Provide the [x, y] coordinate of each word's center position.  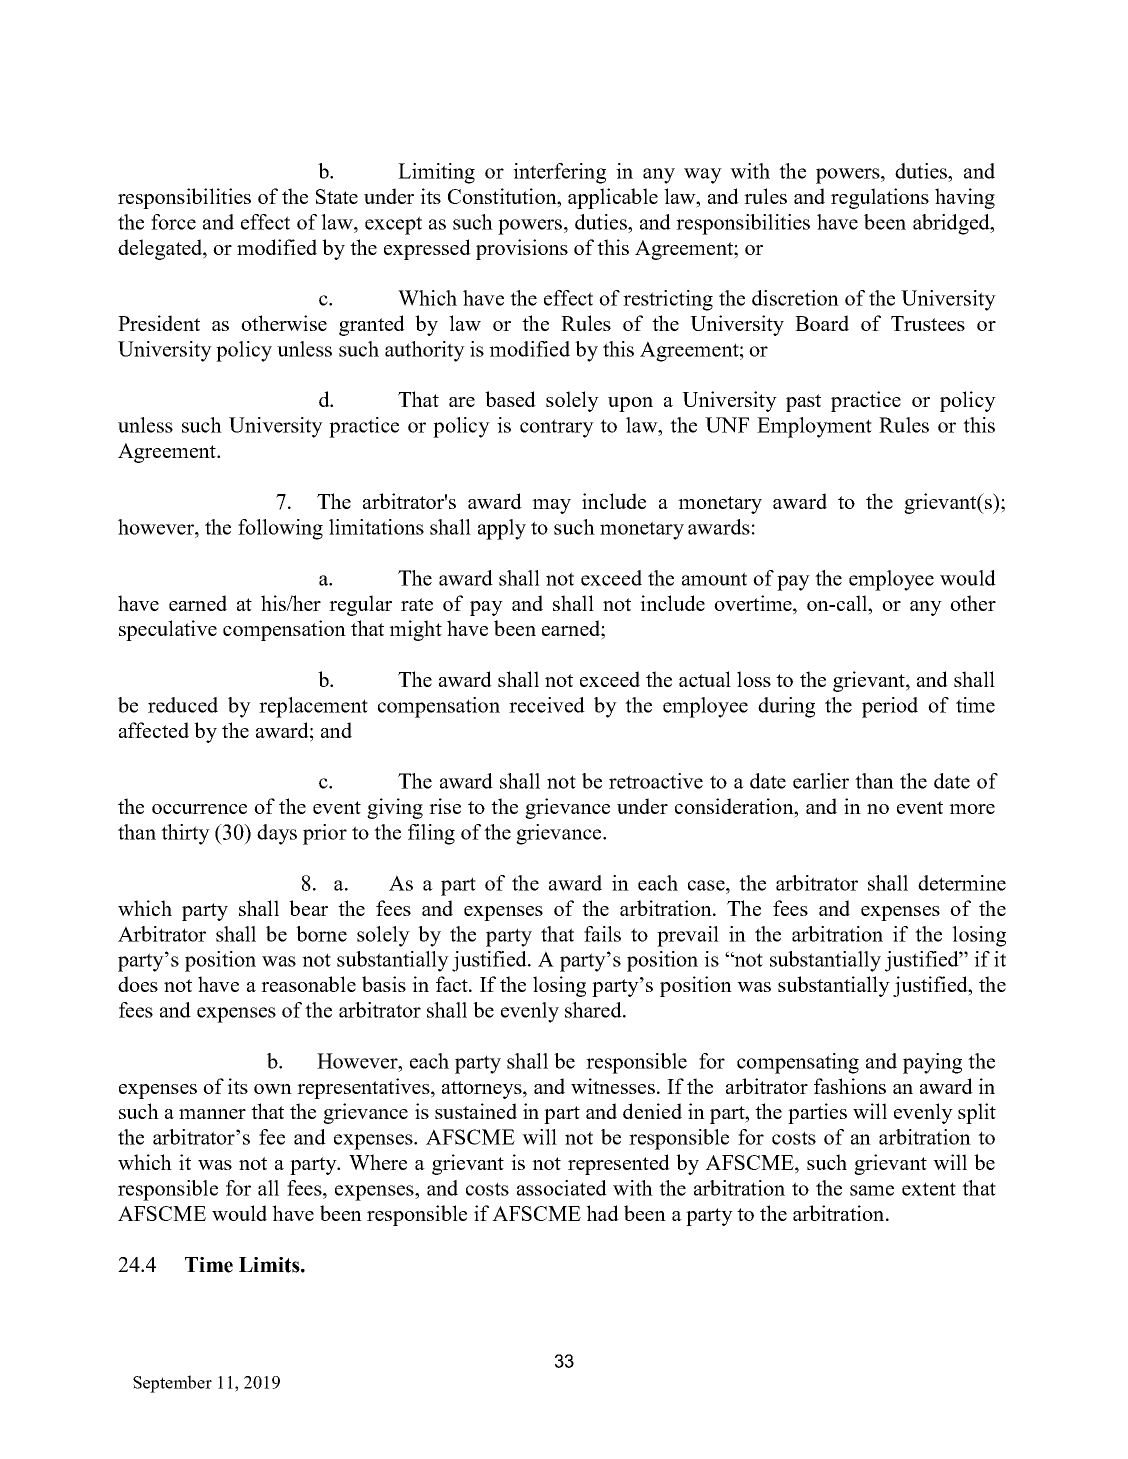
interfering [559, 173]
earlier [821, 781]
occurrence [199, 809]
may [551, 506]
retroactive [656, 781]
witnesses [613, 1086]
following [280, 529]
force [173, 222]
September [172, 1384]
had [602, 1213]
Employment [814, 427]
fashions [850, 1086]
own [273, 1089]
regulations [880, 198]
